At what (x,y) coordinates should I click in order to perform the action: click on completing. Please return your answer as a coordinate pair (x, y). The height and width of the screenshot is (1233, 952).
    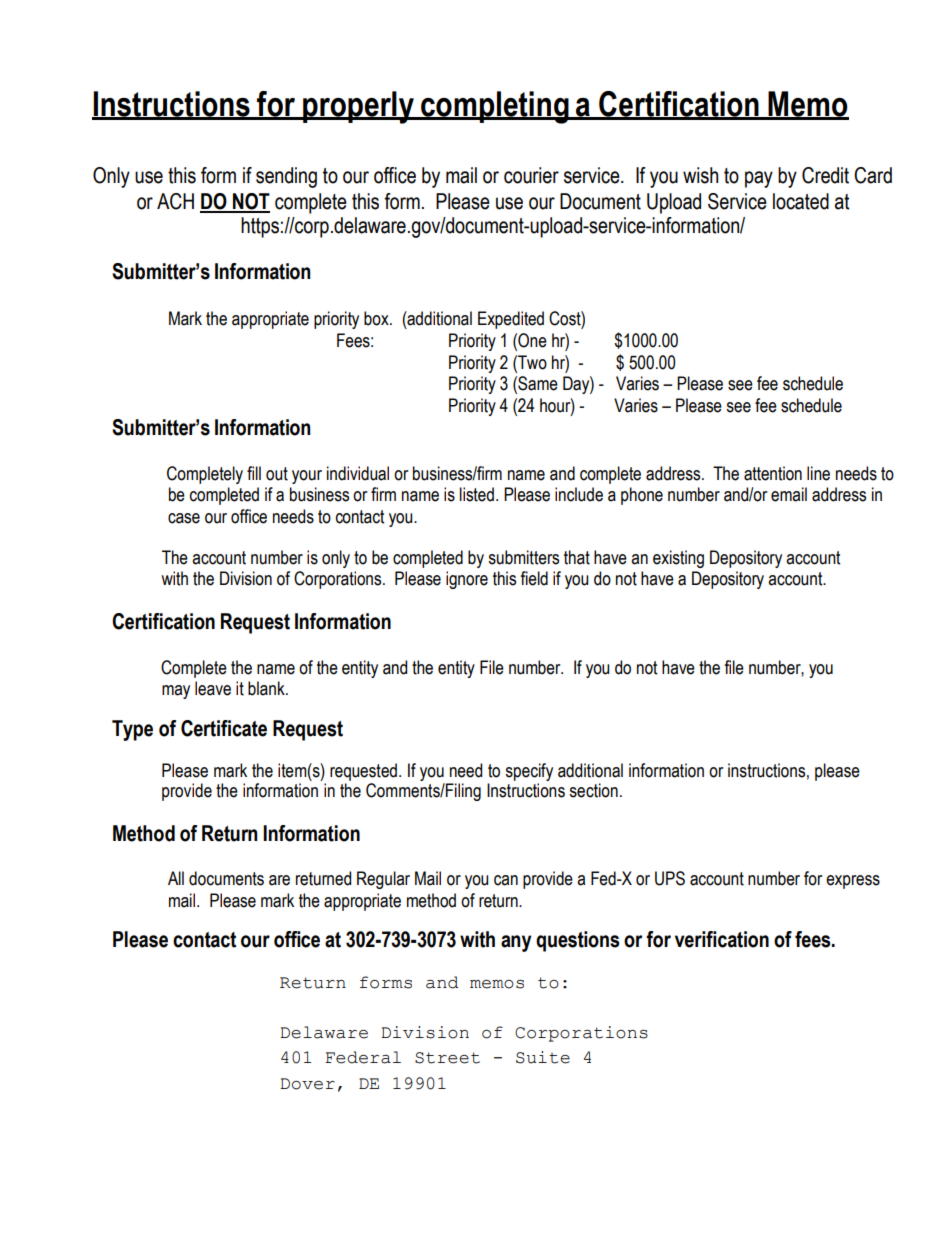
    Looking at the image, I should click on (495, 107).
